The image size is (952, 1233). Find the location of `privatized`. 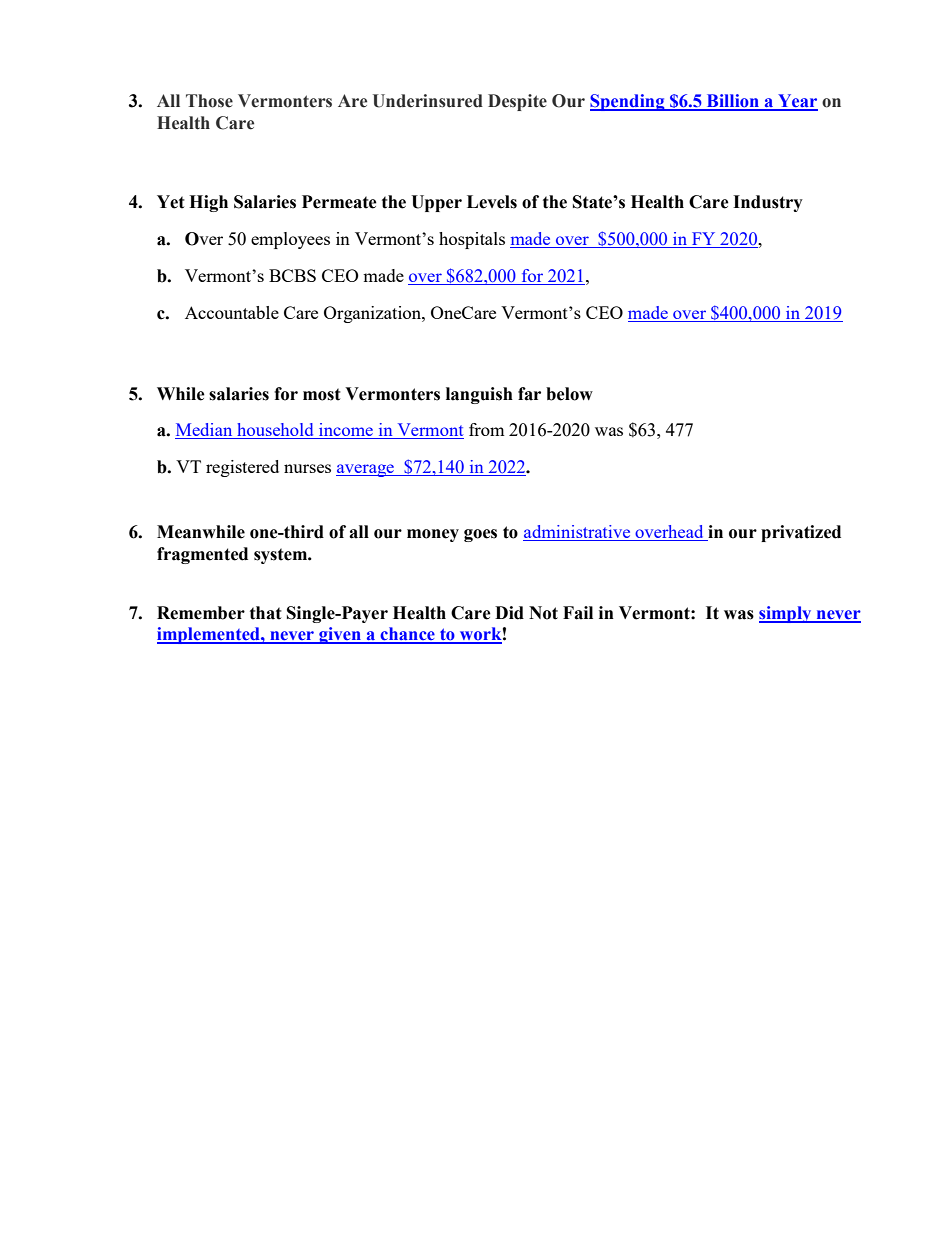

privatized is located at coordinates (801, 533).
